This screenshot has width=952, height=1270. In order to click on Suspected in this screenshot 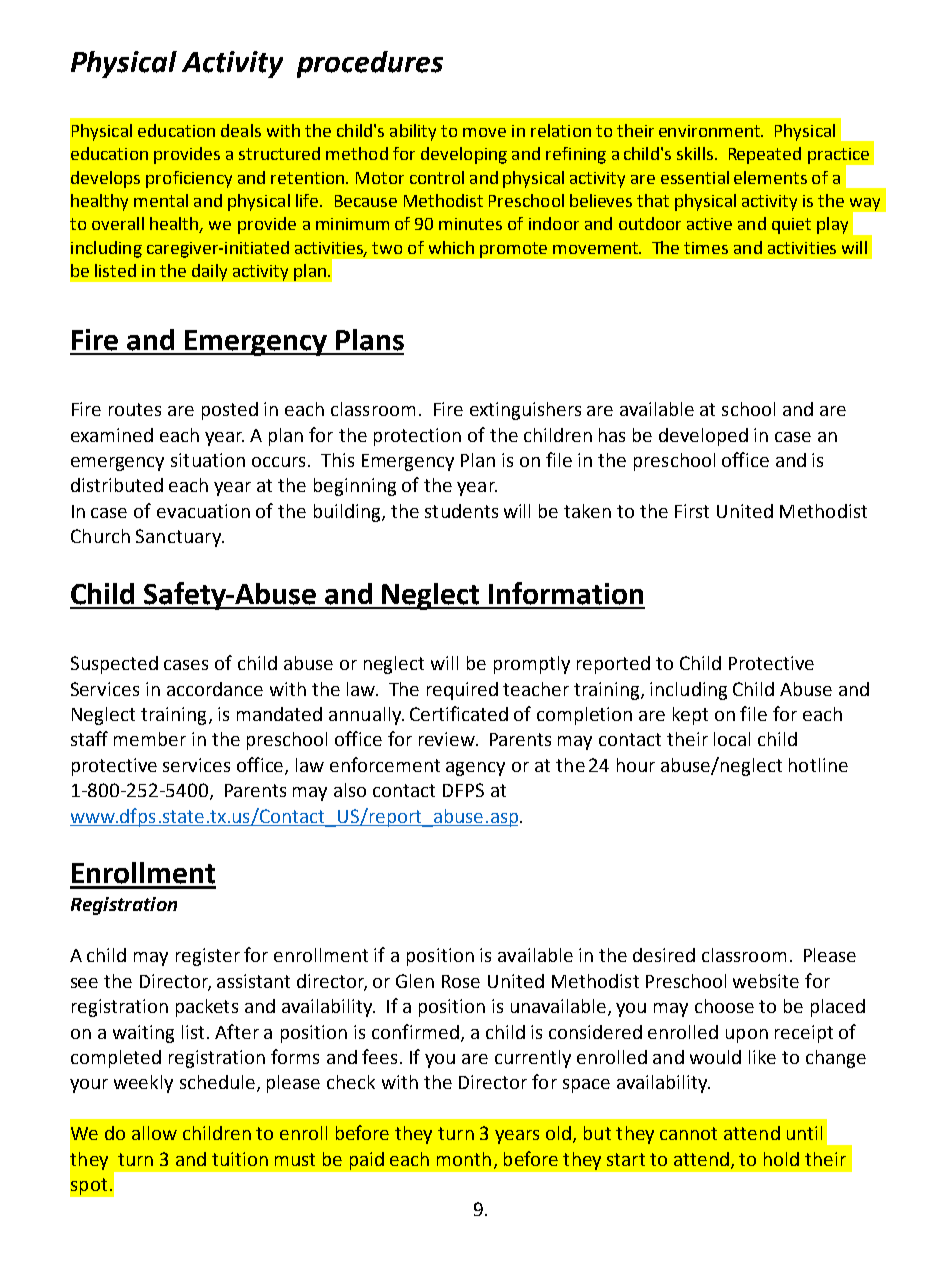, I will do `click(114, 665)`.
